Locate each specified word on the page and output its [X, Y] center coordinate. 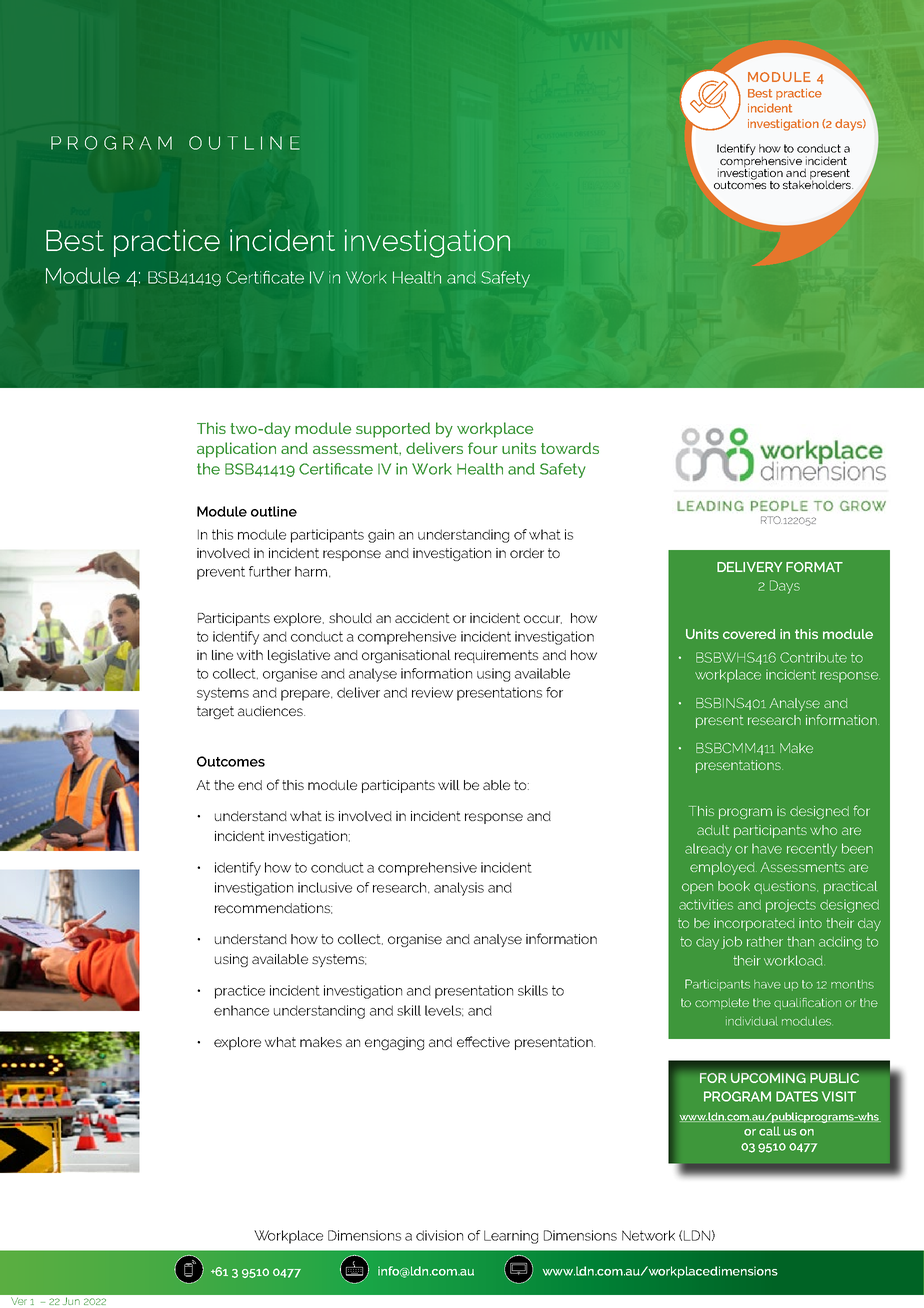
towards [570, 448]
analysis [459, 889]
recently [812, 850]
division [439, 1235]
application [236, 450]
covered [749, 634]
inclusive [325, 887]
